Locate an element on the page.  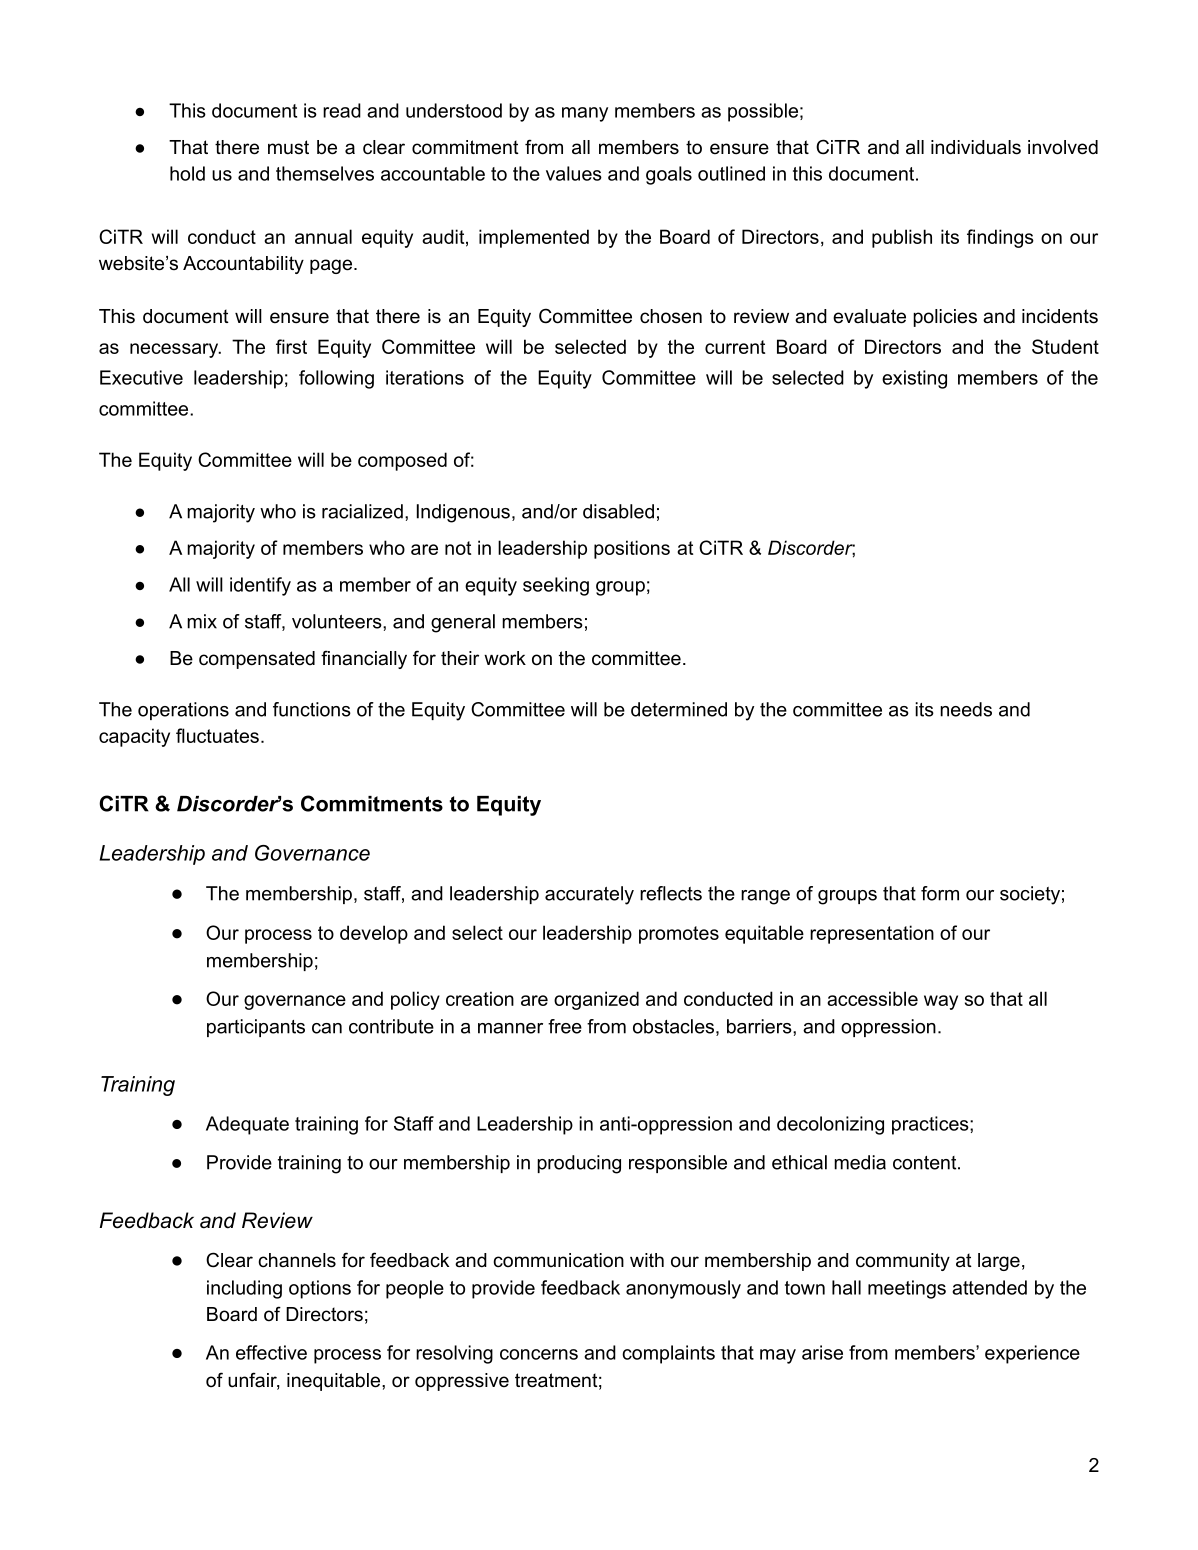
needs is located at coordinates (966, 709).
